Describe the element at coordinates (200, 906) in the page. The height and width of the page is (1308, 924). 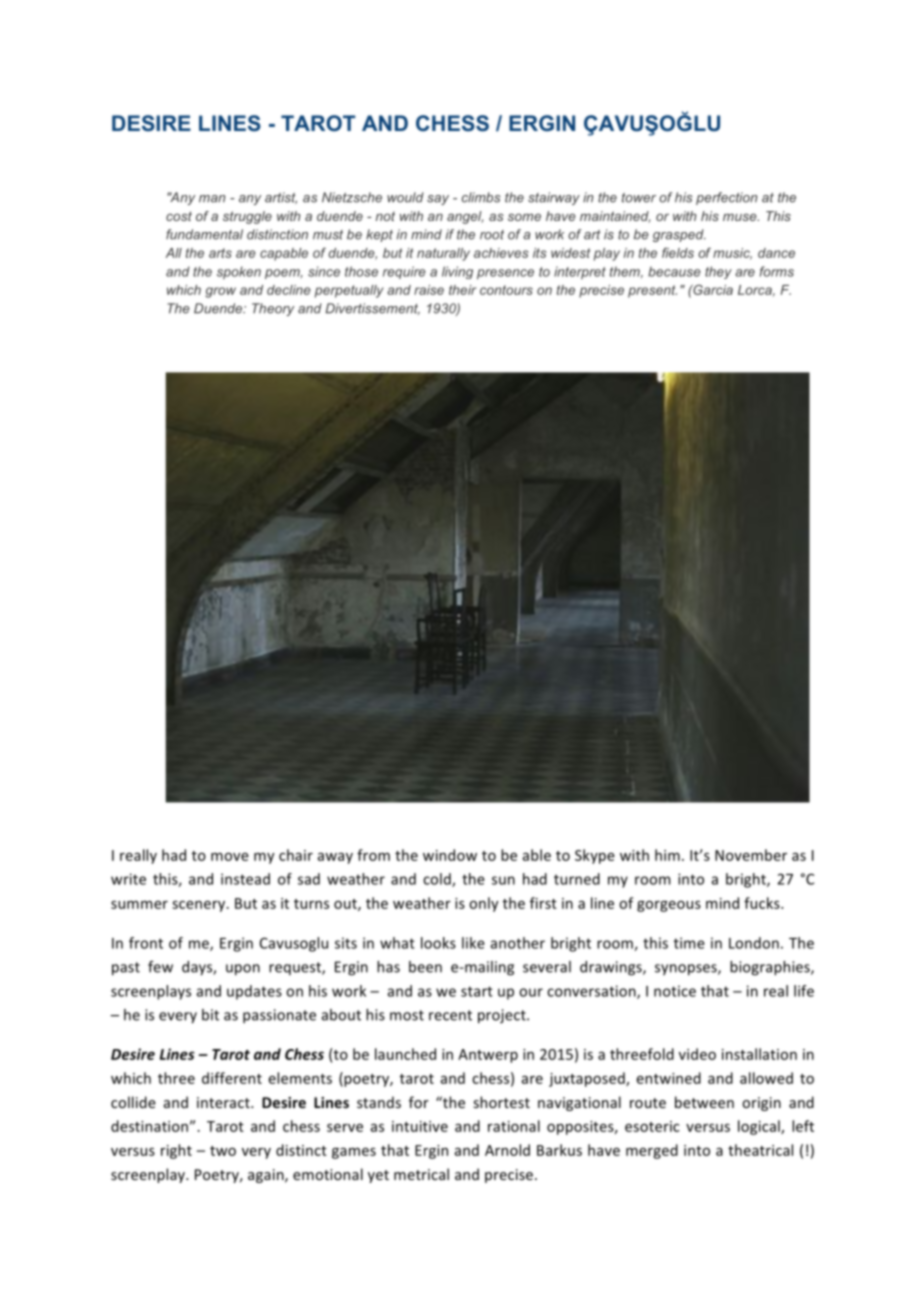
I see `scenery` at that location.
